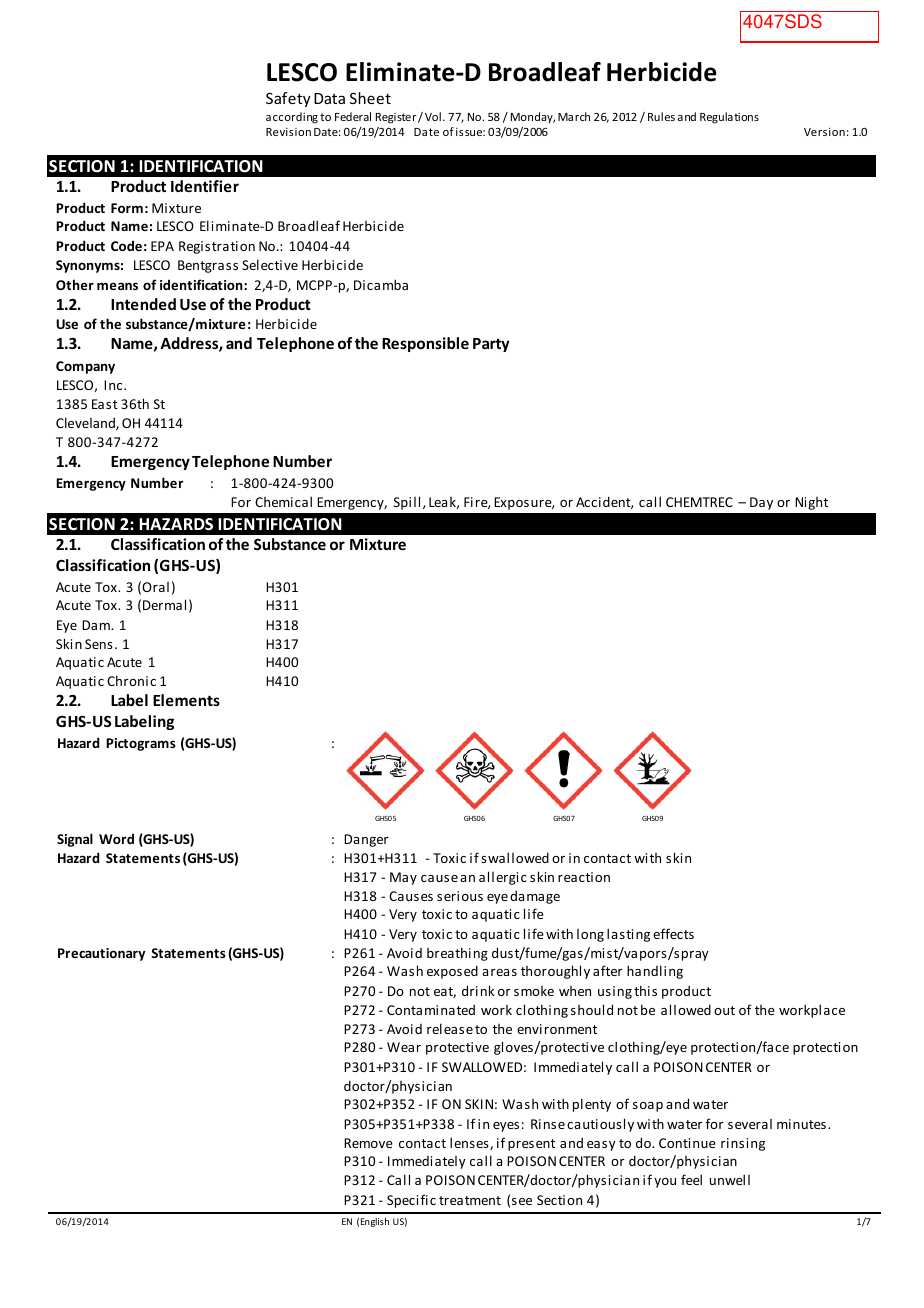 The image size is (924, 1308). Describe the element at coordinates (86, 423) in the page. I see `Cleveland` at that location.
